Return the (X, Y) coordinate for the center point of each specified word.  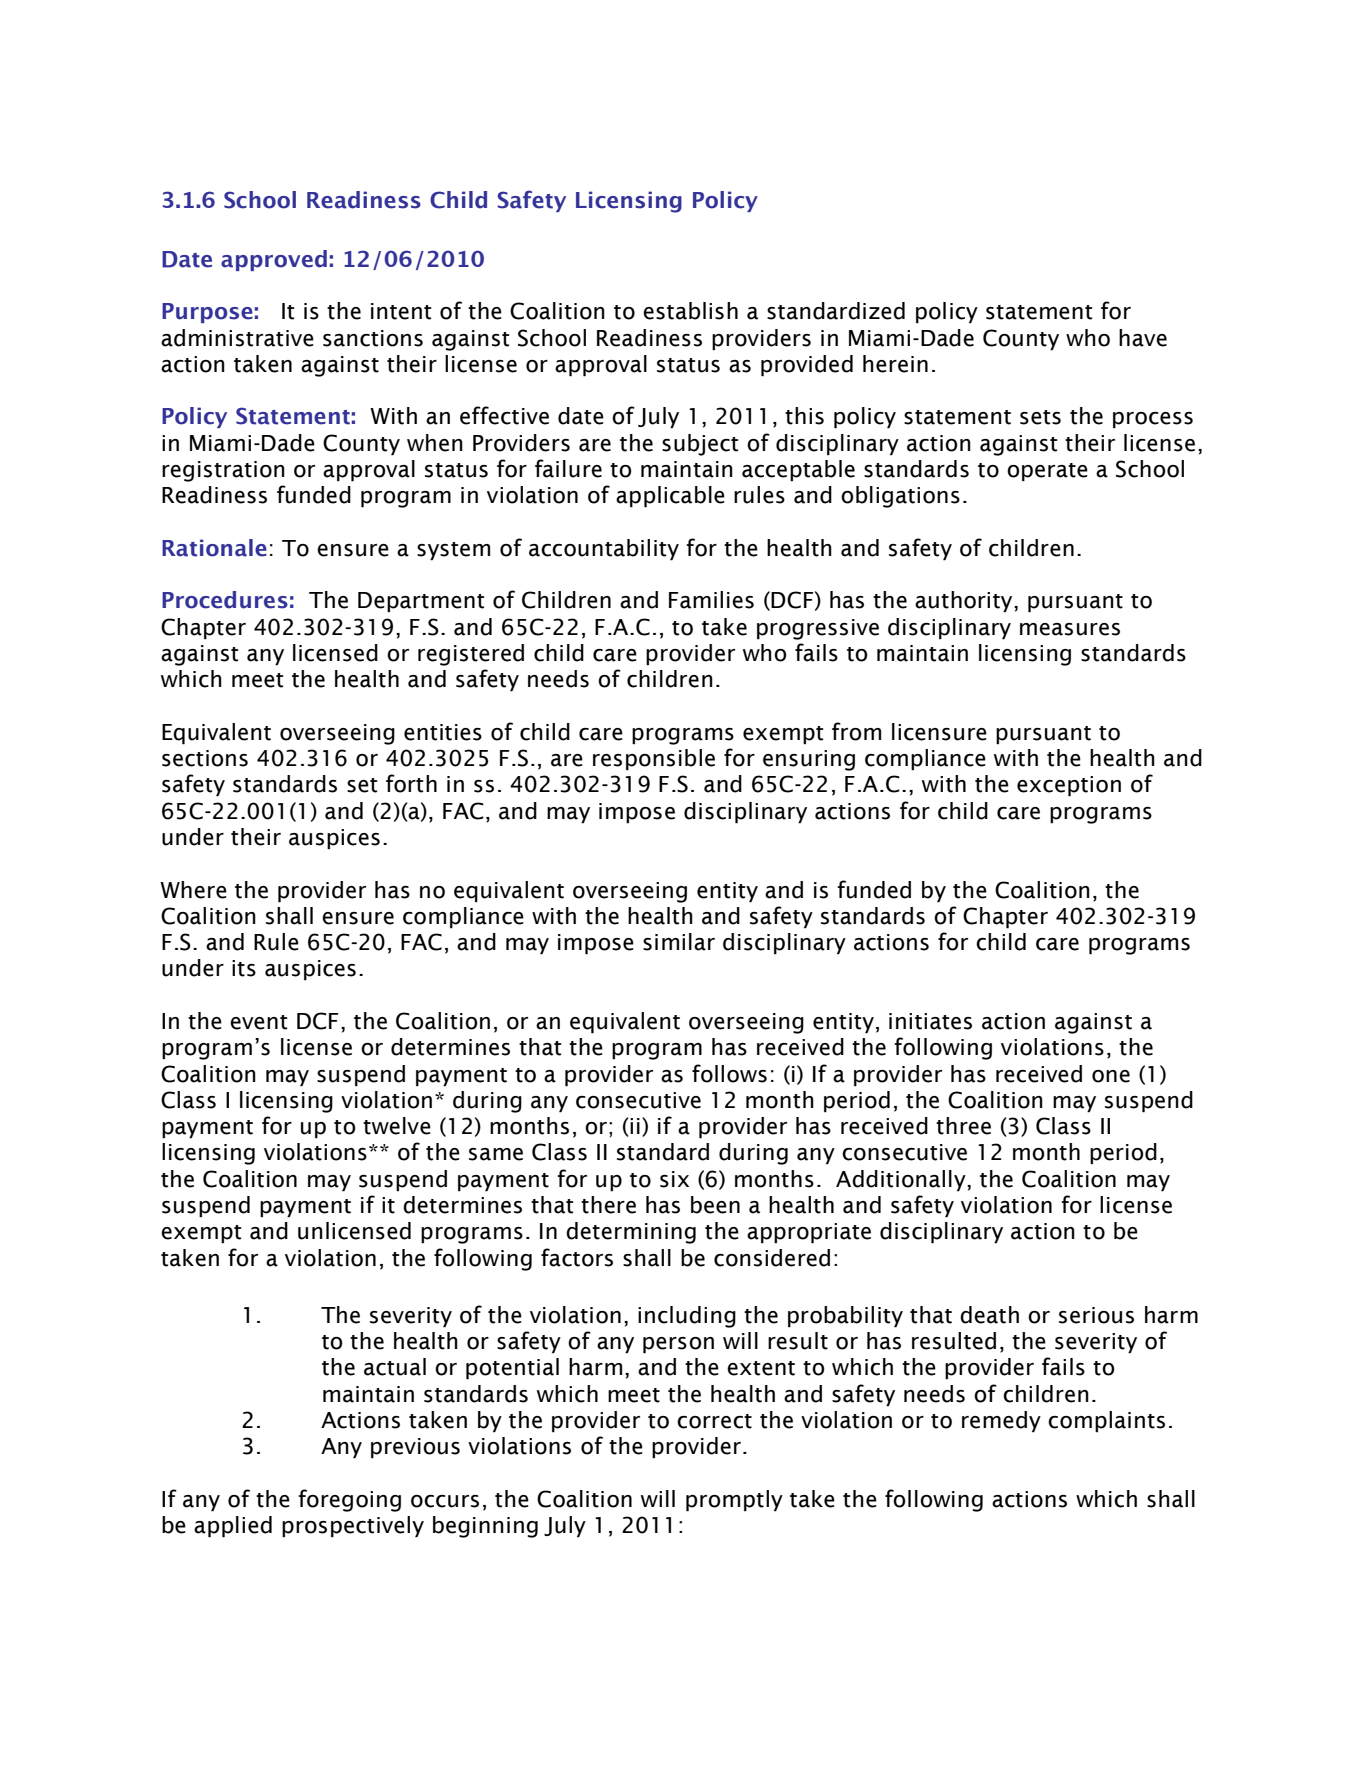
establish (690, 311)
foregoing (349, 1500)
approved (274, 260)
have (1143, 338)
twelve (397, 1126)
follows (729, 1073)
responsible (654, 760)
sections (205, 758)
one (1111, 1076)
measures (1070, 629)
